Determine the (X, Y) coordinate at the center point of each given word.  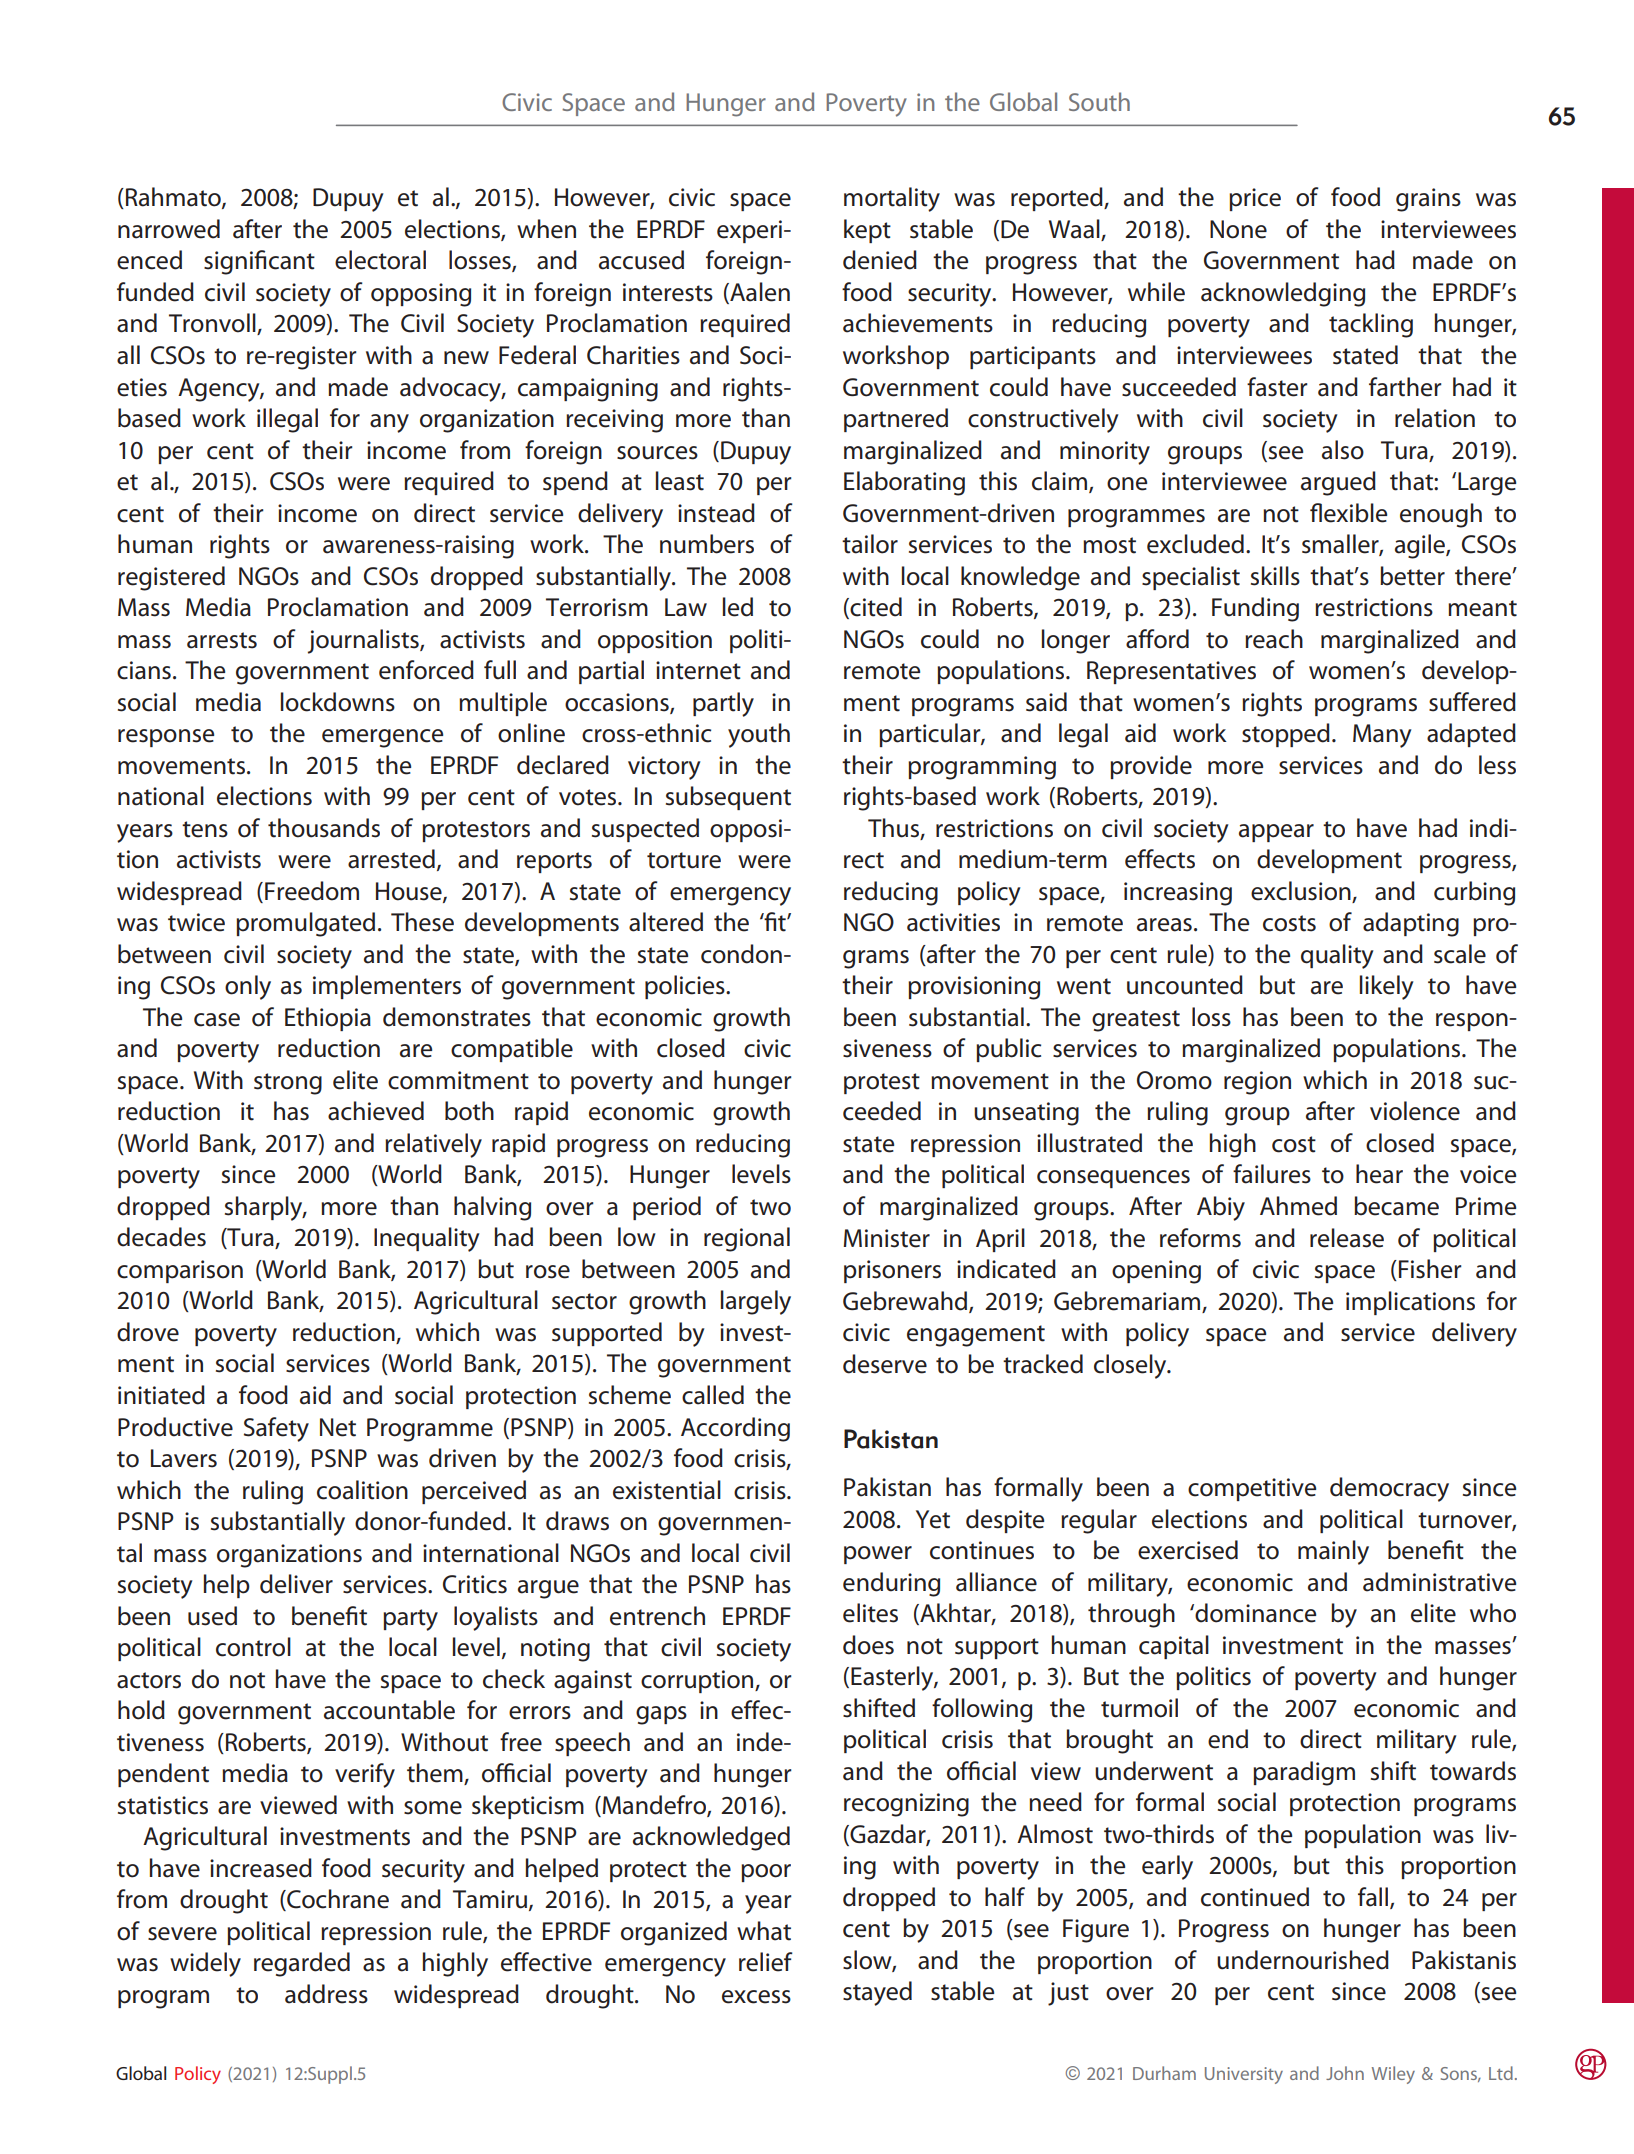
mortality (892, 199)
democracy (1389, 1489)
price (1255, 199)
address (326, 1994)
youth (759, 735)
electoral (380, 260)
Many (1382, 736)
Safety (276, 1429)
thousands (324, 828)
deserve (885, 1364)
